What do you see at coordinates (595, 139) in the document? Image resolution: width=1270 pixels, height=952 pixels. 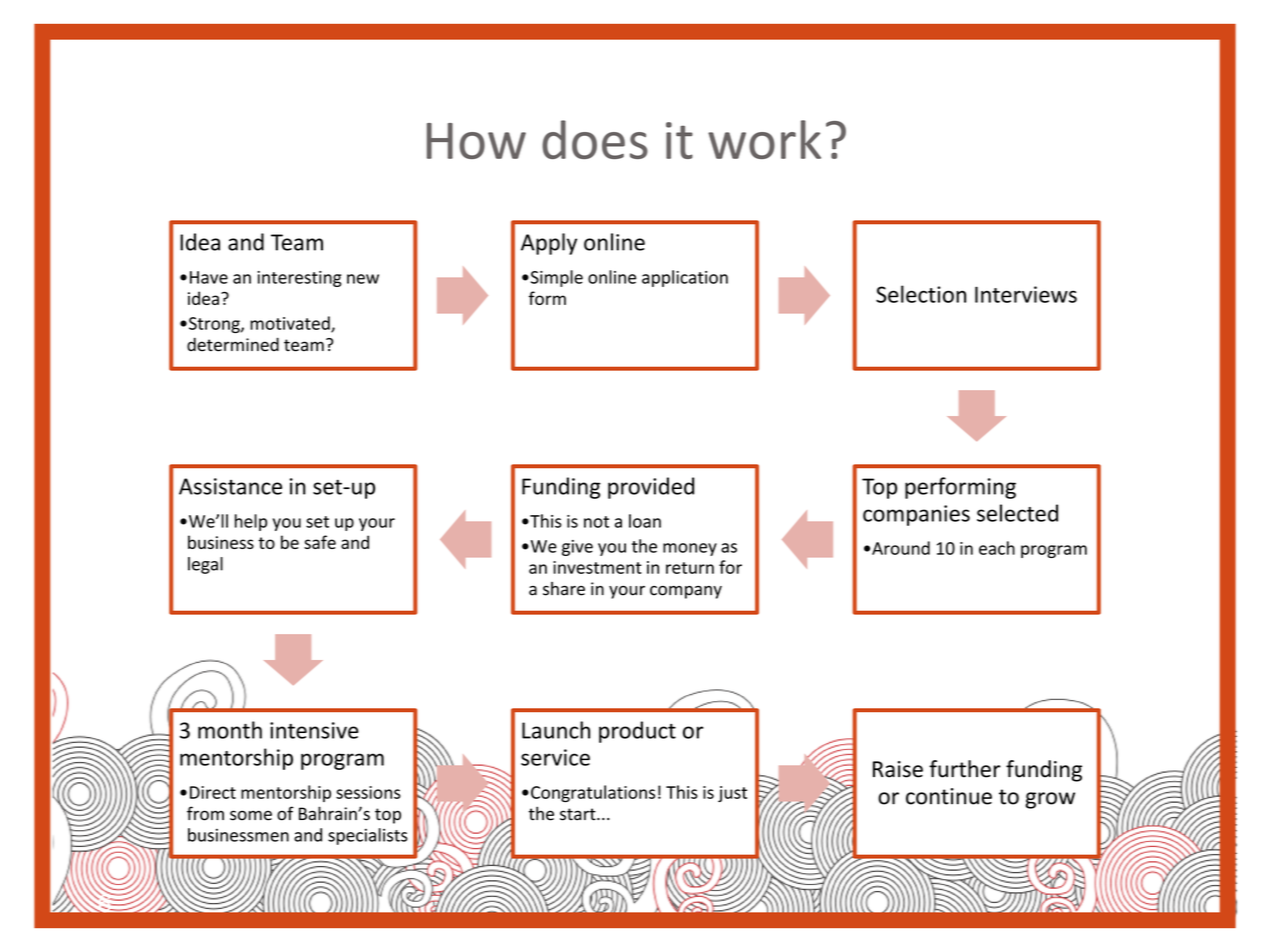 I see `does` at bounding box center [595, 139].
